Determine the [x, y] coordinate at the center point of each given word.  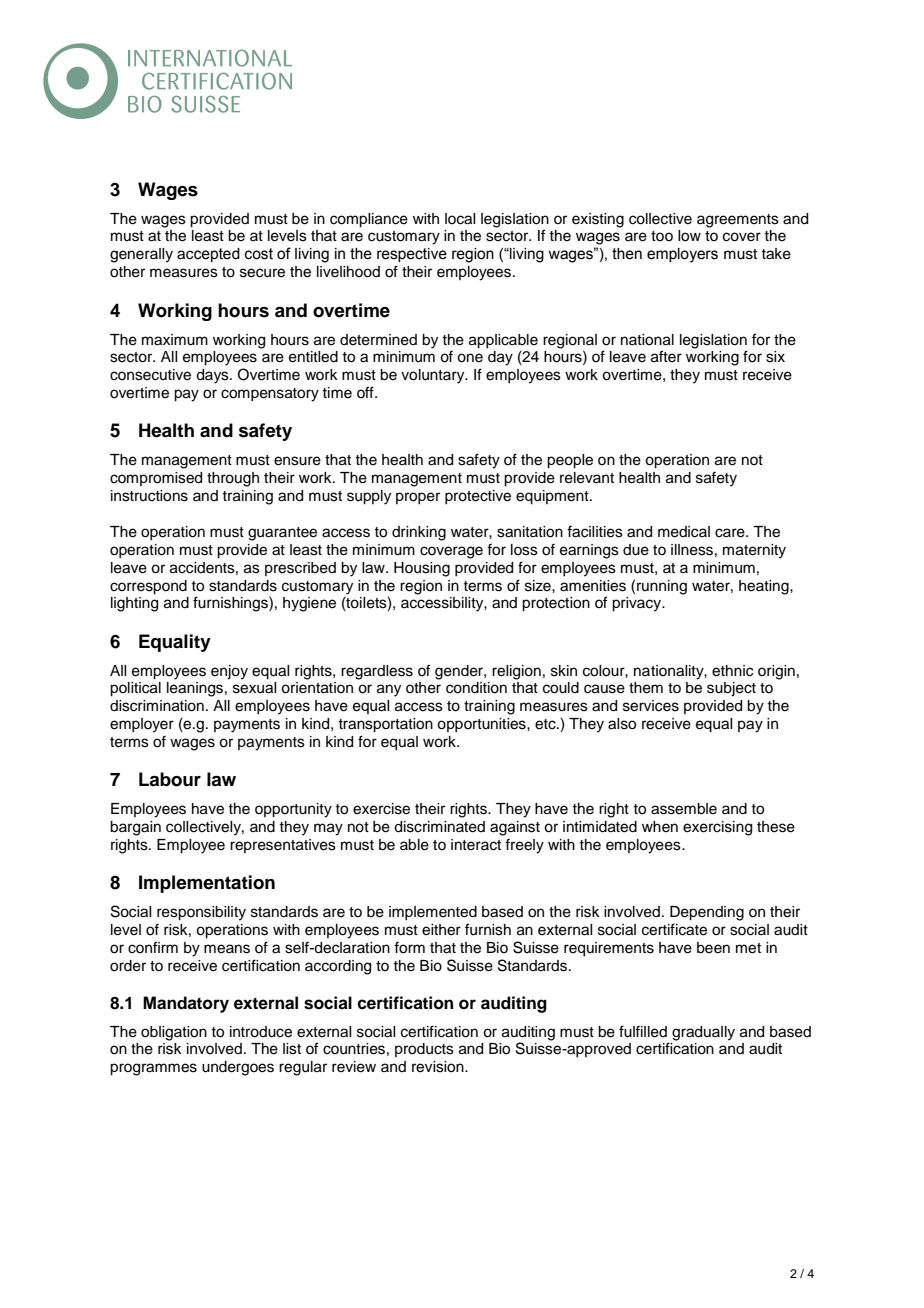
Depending [707, 913]
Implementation [207, 884]
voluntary [434, 376]
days [213, 376]
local [460, 219]
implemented [433, 913]
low [689, 236]
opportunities [482, 725]
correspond [148, 587]
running [662, 587]
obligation [174, 1033]
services [651, 706]
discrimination [157, 706]
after [666, 356]
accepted [208, 255]
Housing [422, 569]
